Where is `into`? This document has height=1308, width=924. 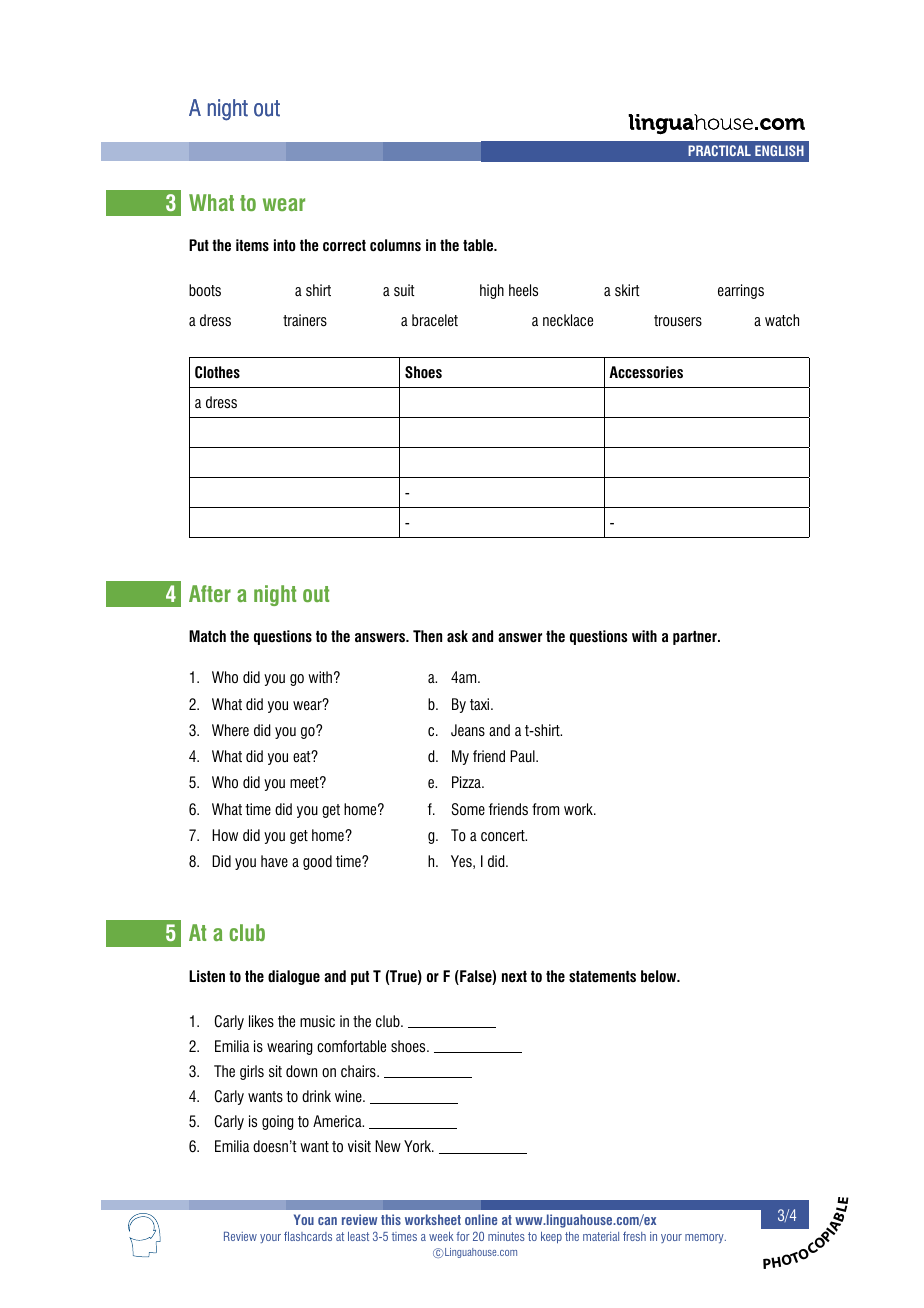
into is located at coordinates (285, 245).
